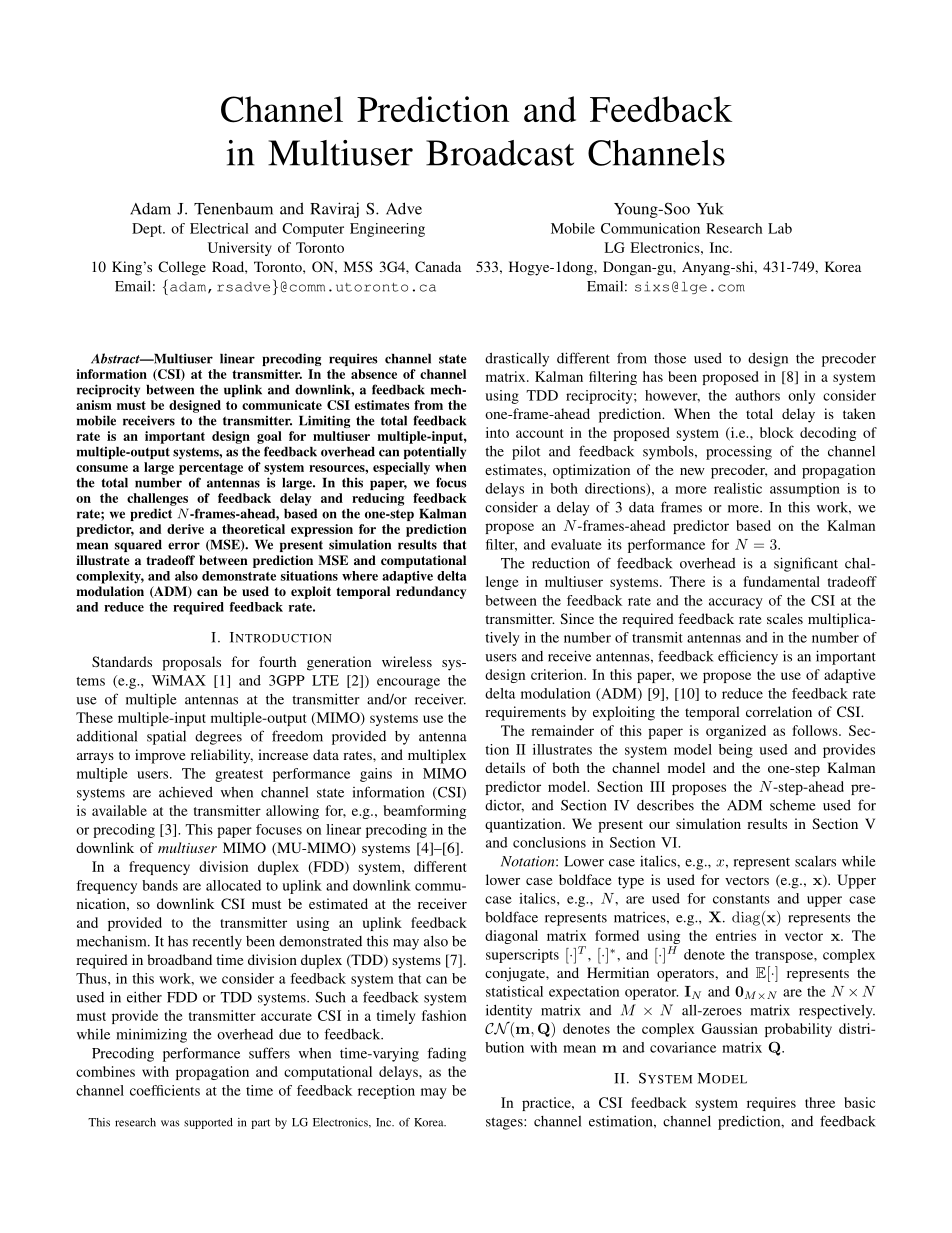 The width and height of the screenshot is (952, 1233). What do you see at coordinates (757, 395) in the screenshot?
I see `authors` at bounding box center [757, 395].
